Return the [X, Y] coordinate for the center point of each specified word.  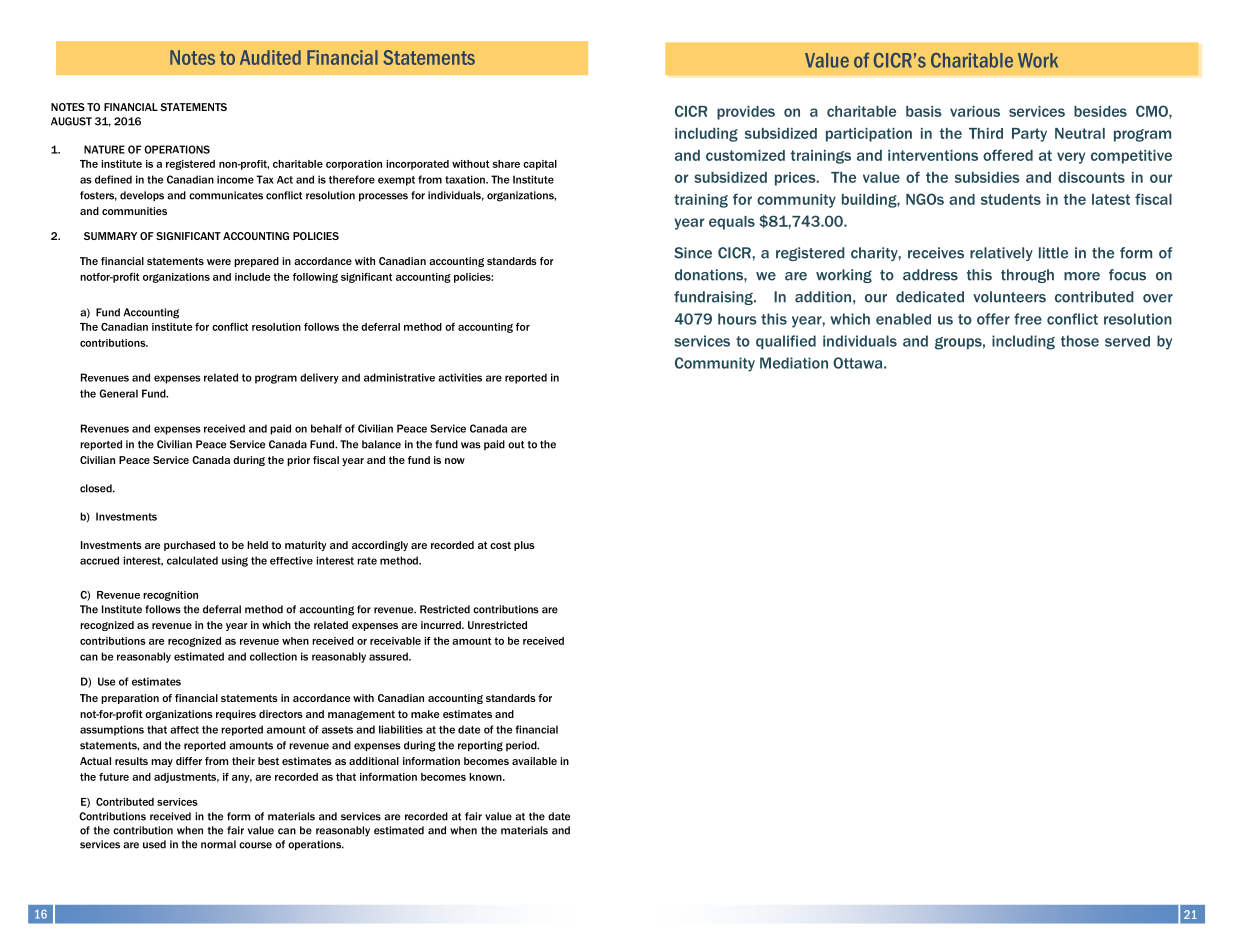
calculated [192, 560]
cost [500, 545]
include [253, 277]
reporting [480, 746]
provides [746, 113]
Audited [270, 57]
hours [737, 319]
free [1028, 319]
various [975, 111]
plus [524, 546]
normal [218, 844]
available [534, 761]
